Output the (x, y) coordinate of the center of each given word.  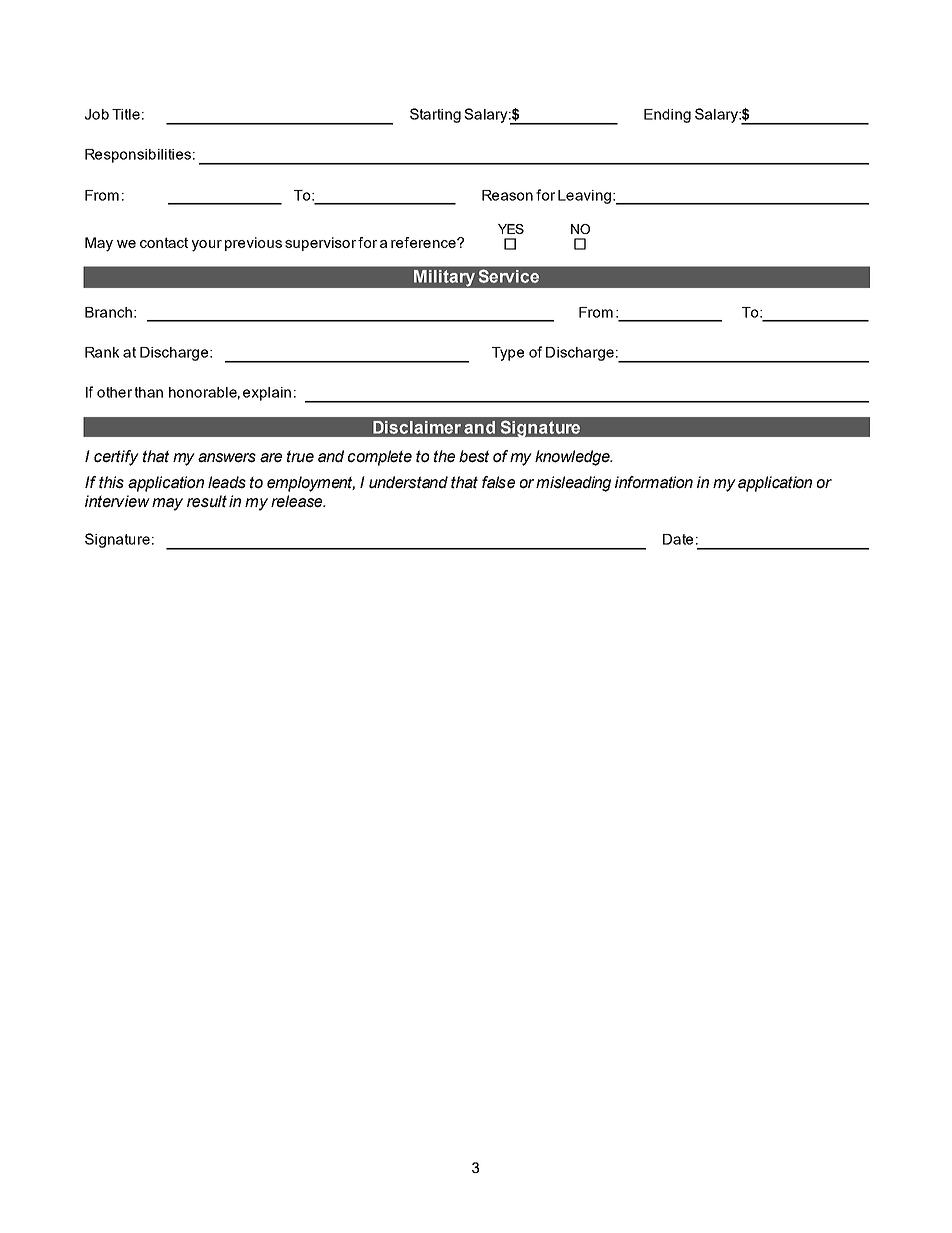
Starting (435, 115)
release (298, 501)
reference (424, 242)
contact (164, 242)
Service (509, 276)
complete (380, 458)
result (207, 501)
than (149, 392)
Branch (108, 312)
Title (126, 114)
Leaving (584, 197)
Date (678, 539)
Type (508, 354)
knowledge (573, 458)
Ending (667, 116)
